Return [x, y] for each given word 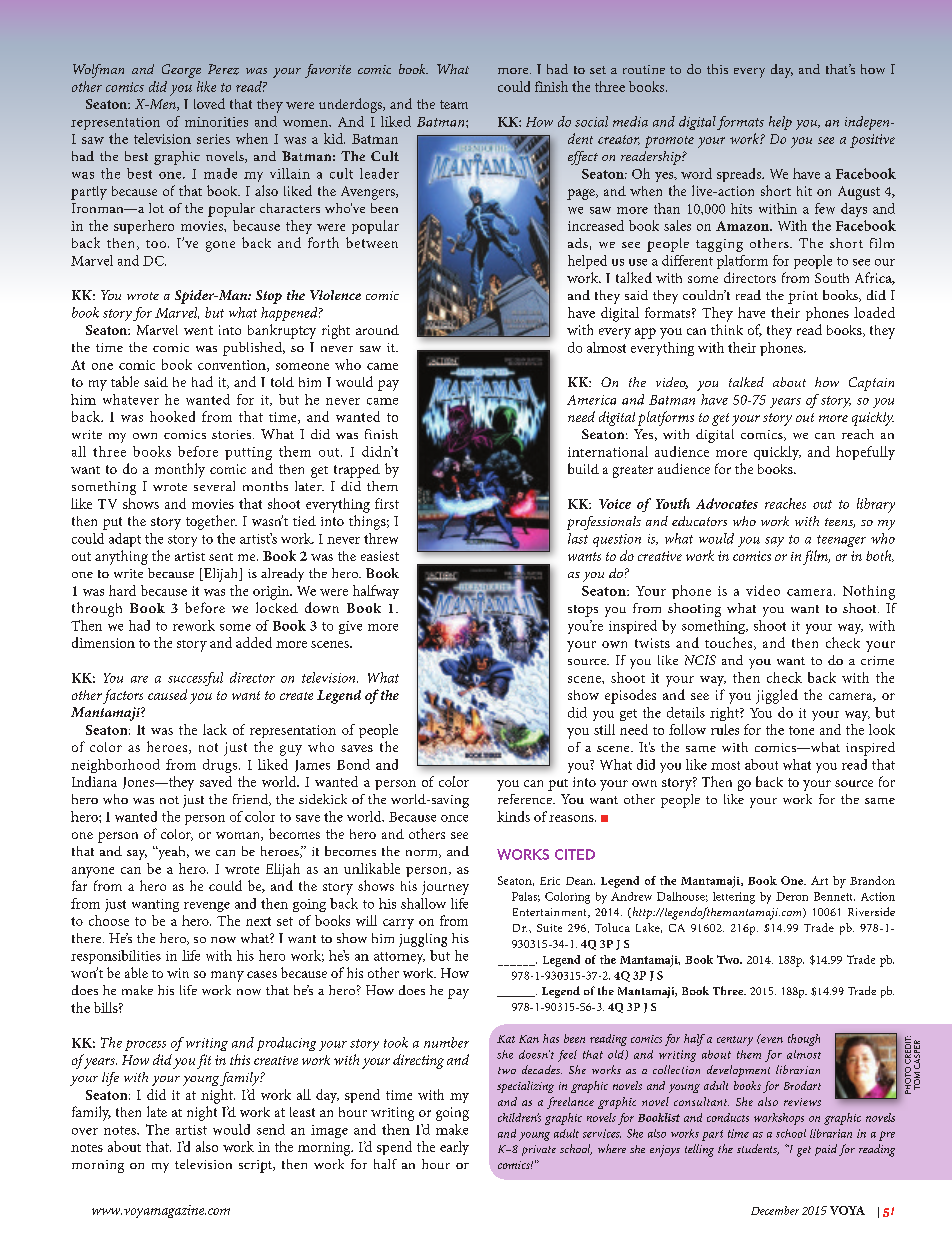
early [454, 1148]
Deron [792, 896]
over [85, 1131]
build [583, 468]
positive [872, 141]
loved [209, 103]
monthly [180, 470]
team [454, 104]
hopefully [865, 453]
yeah [172, 853]
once [454, 818]
